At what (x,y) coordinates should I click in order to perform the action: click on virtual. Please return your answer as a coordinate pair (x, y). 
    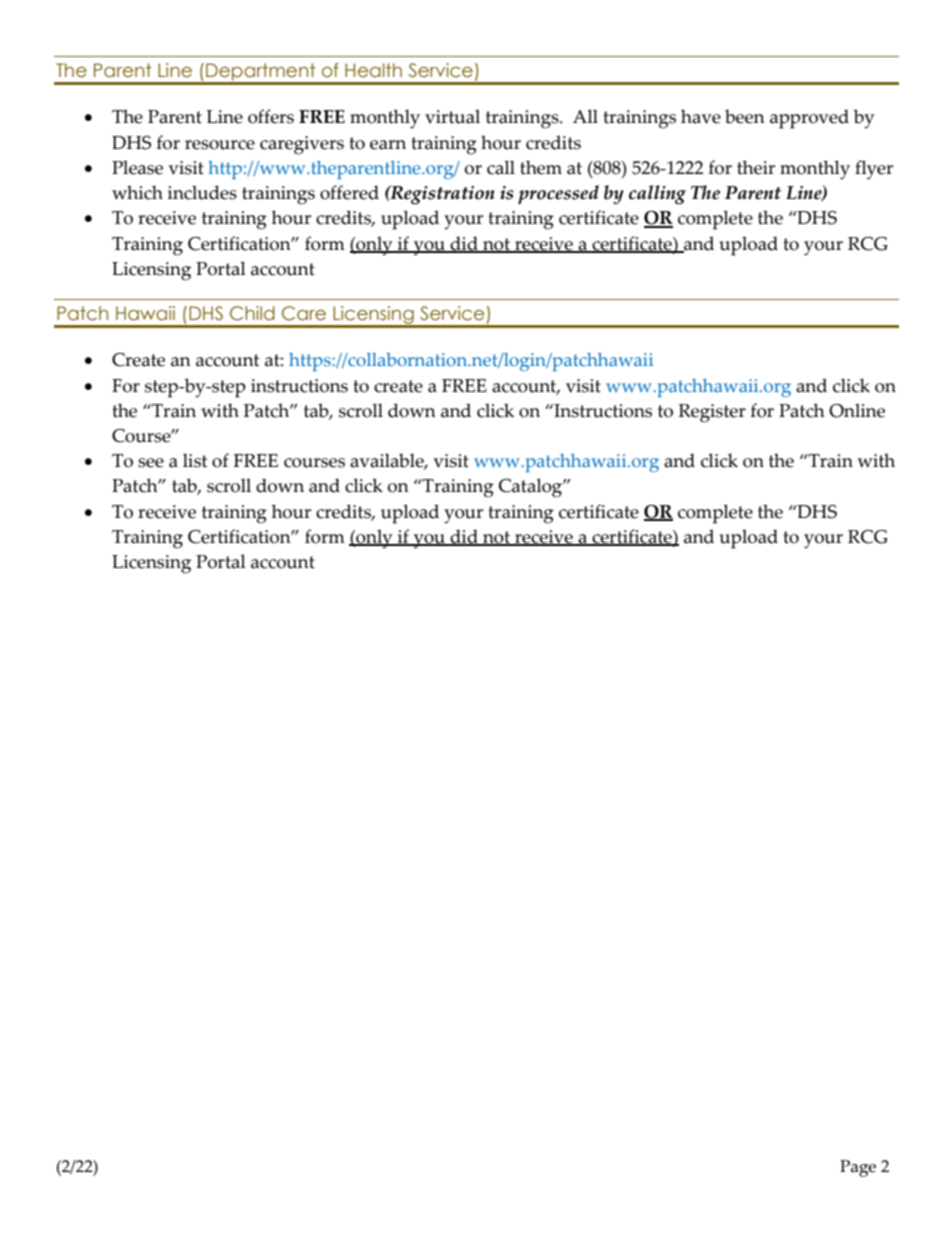
    Looking at the image, I should click on (452, 116).
